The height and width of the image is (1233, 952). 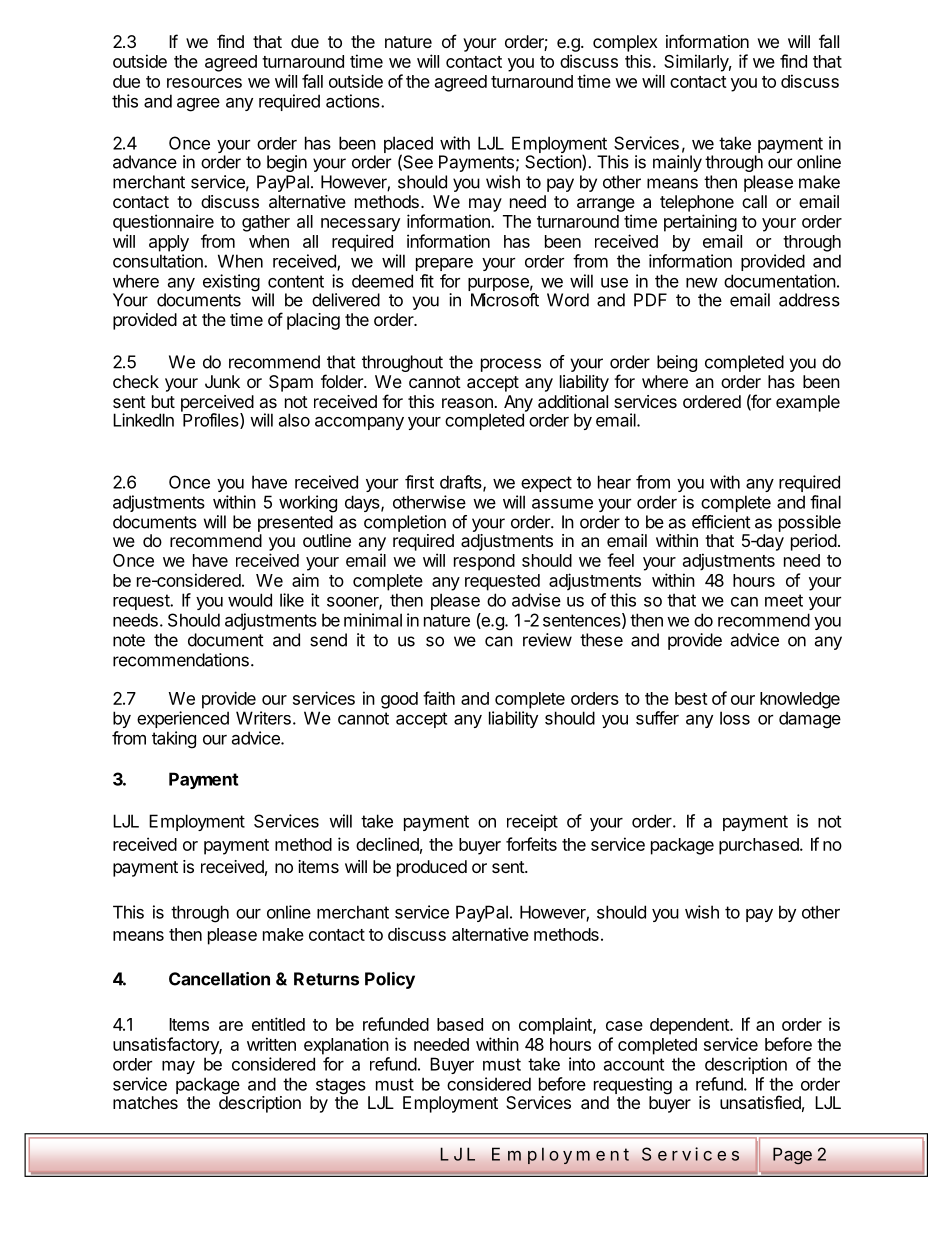 I want to click on being, so click(x=677, y=363).
